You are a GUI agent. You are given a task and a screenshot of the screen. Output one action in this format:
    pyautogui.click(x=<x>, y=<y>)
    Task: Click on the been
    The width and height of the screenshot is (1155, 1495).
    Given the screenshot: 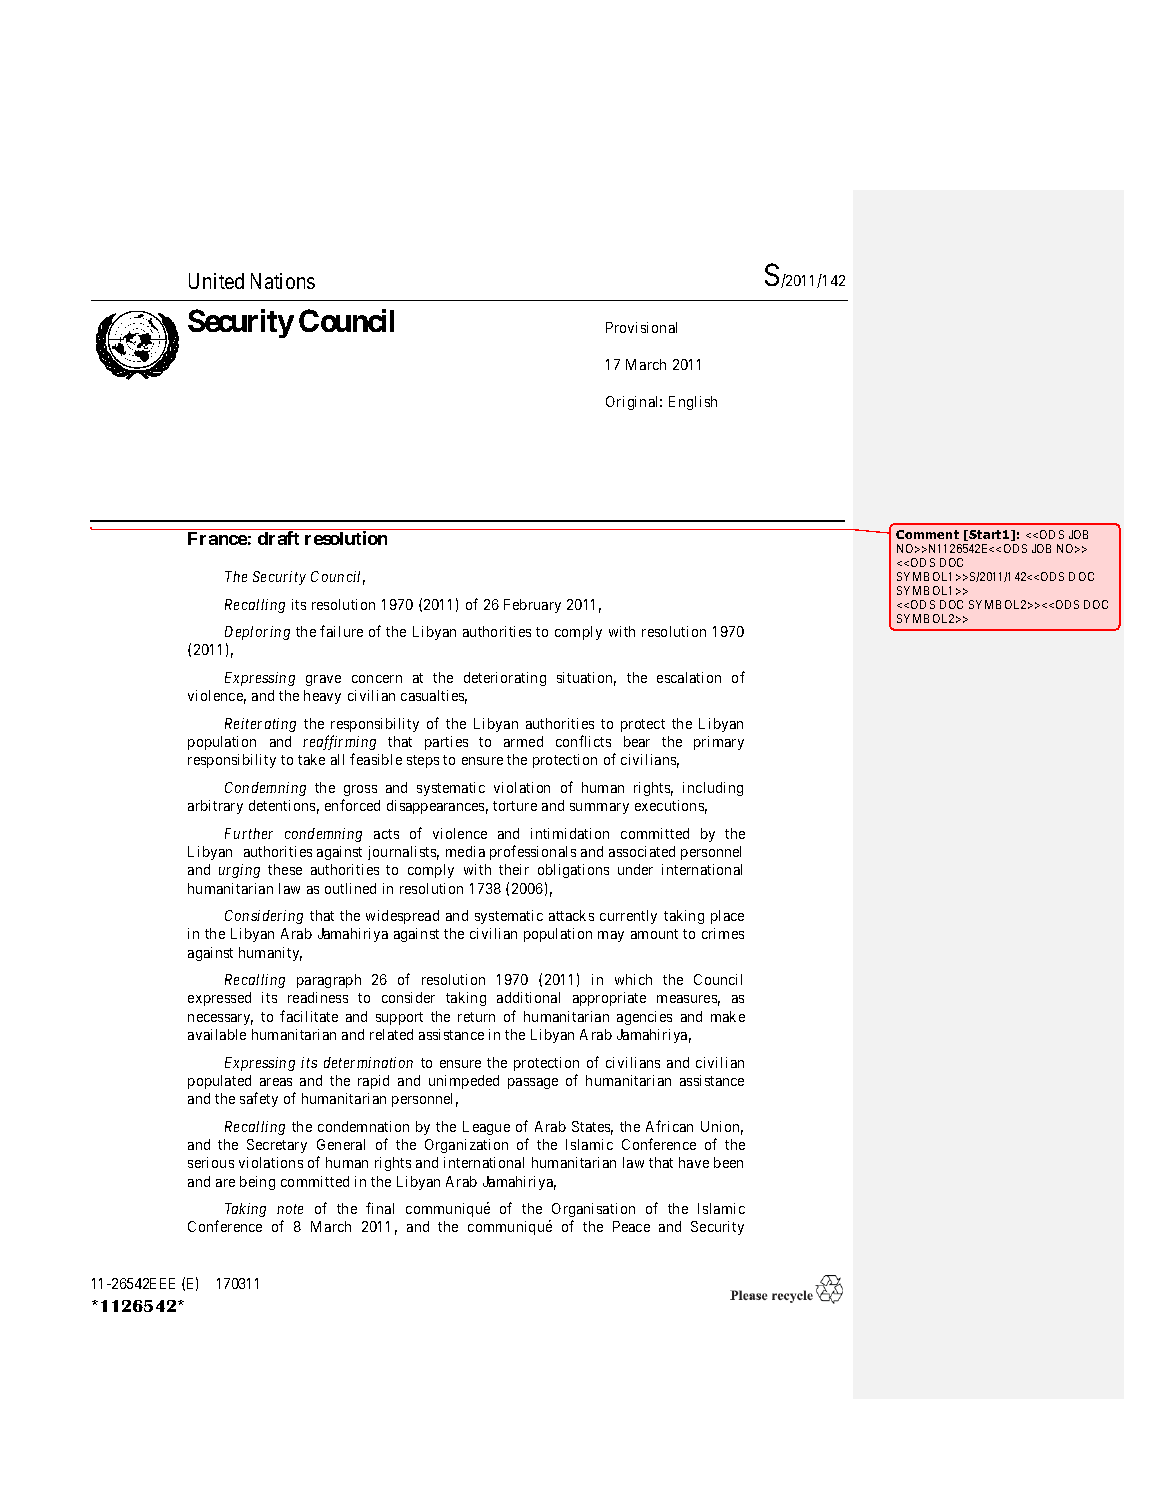 What is the action you would take?
    pyautogui.click(x=728, y=1162)
